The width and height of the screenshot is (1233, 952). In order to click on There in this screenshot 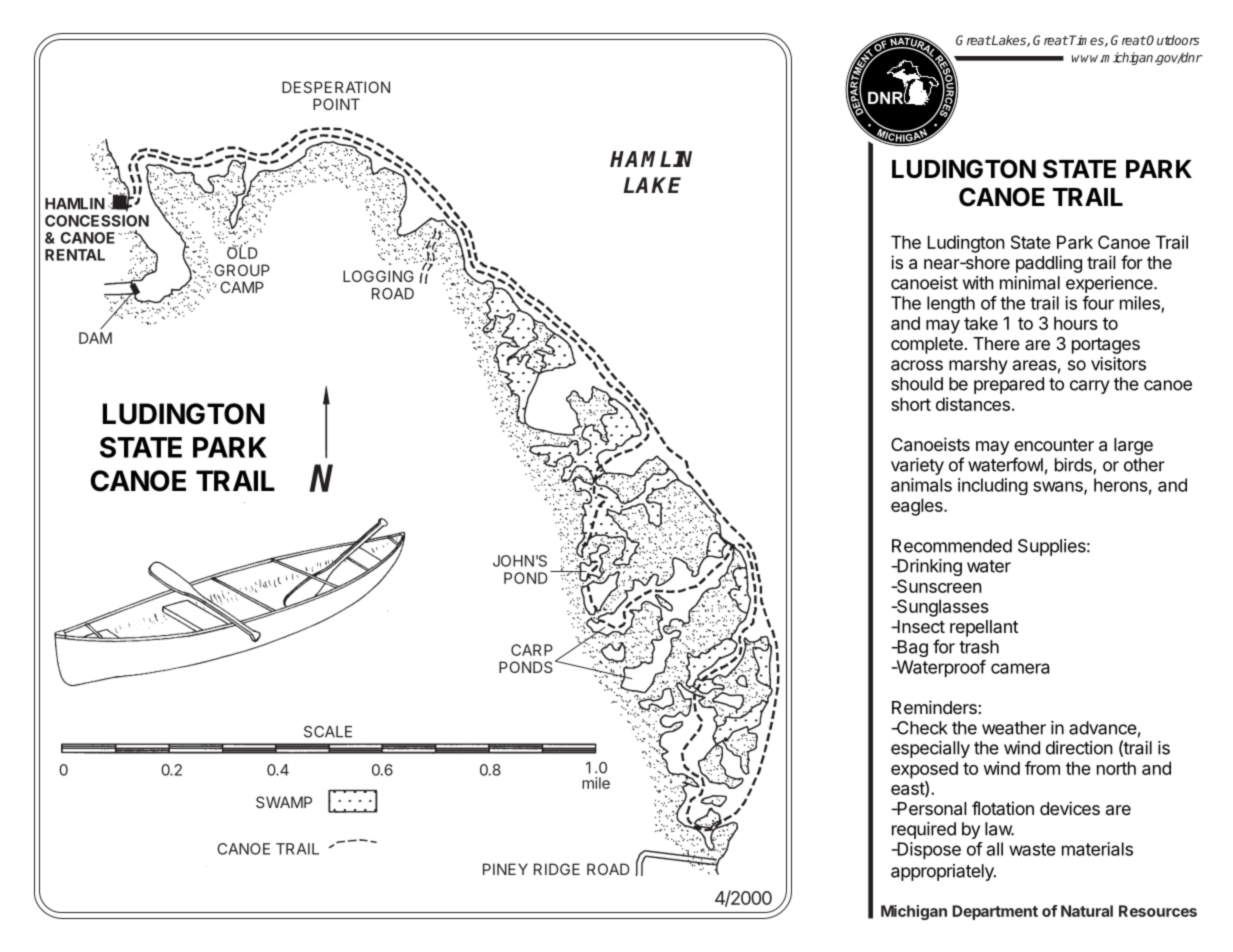, I will do `click(996, 343)`.
